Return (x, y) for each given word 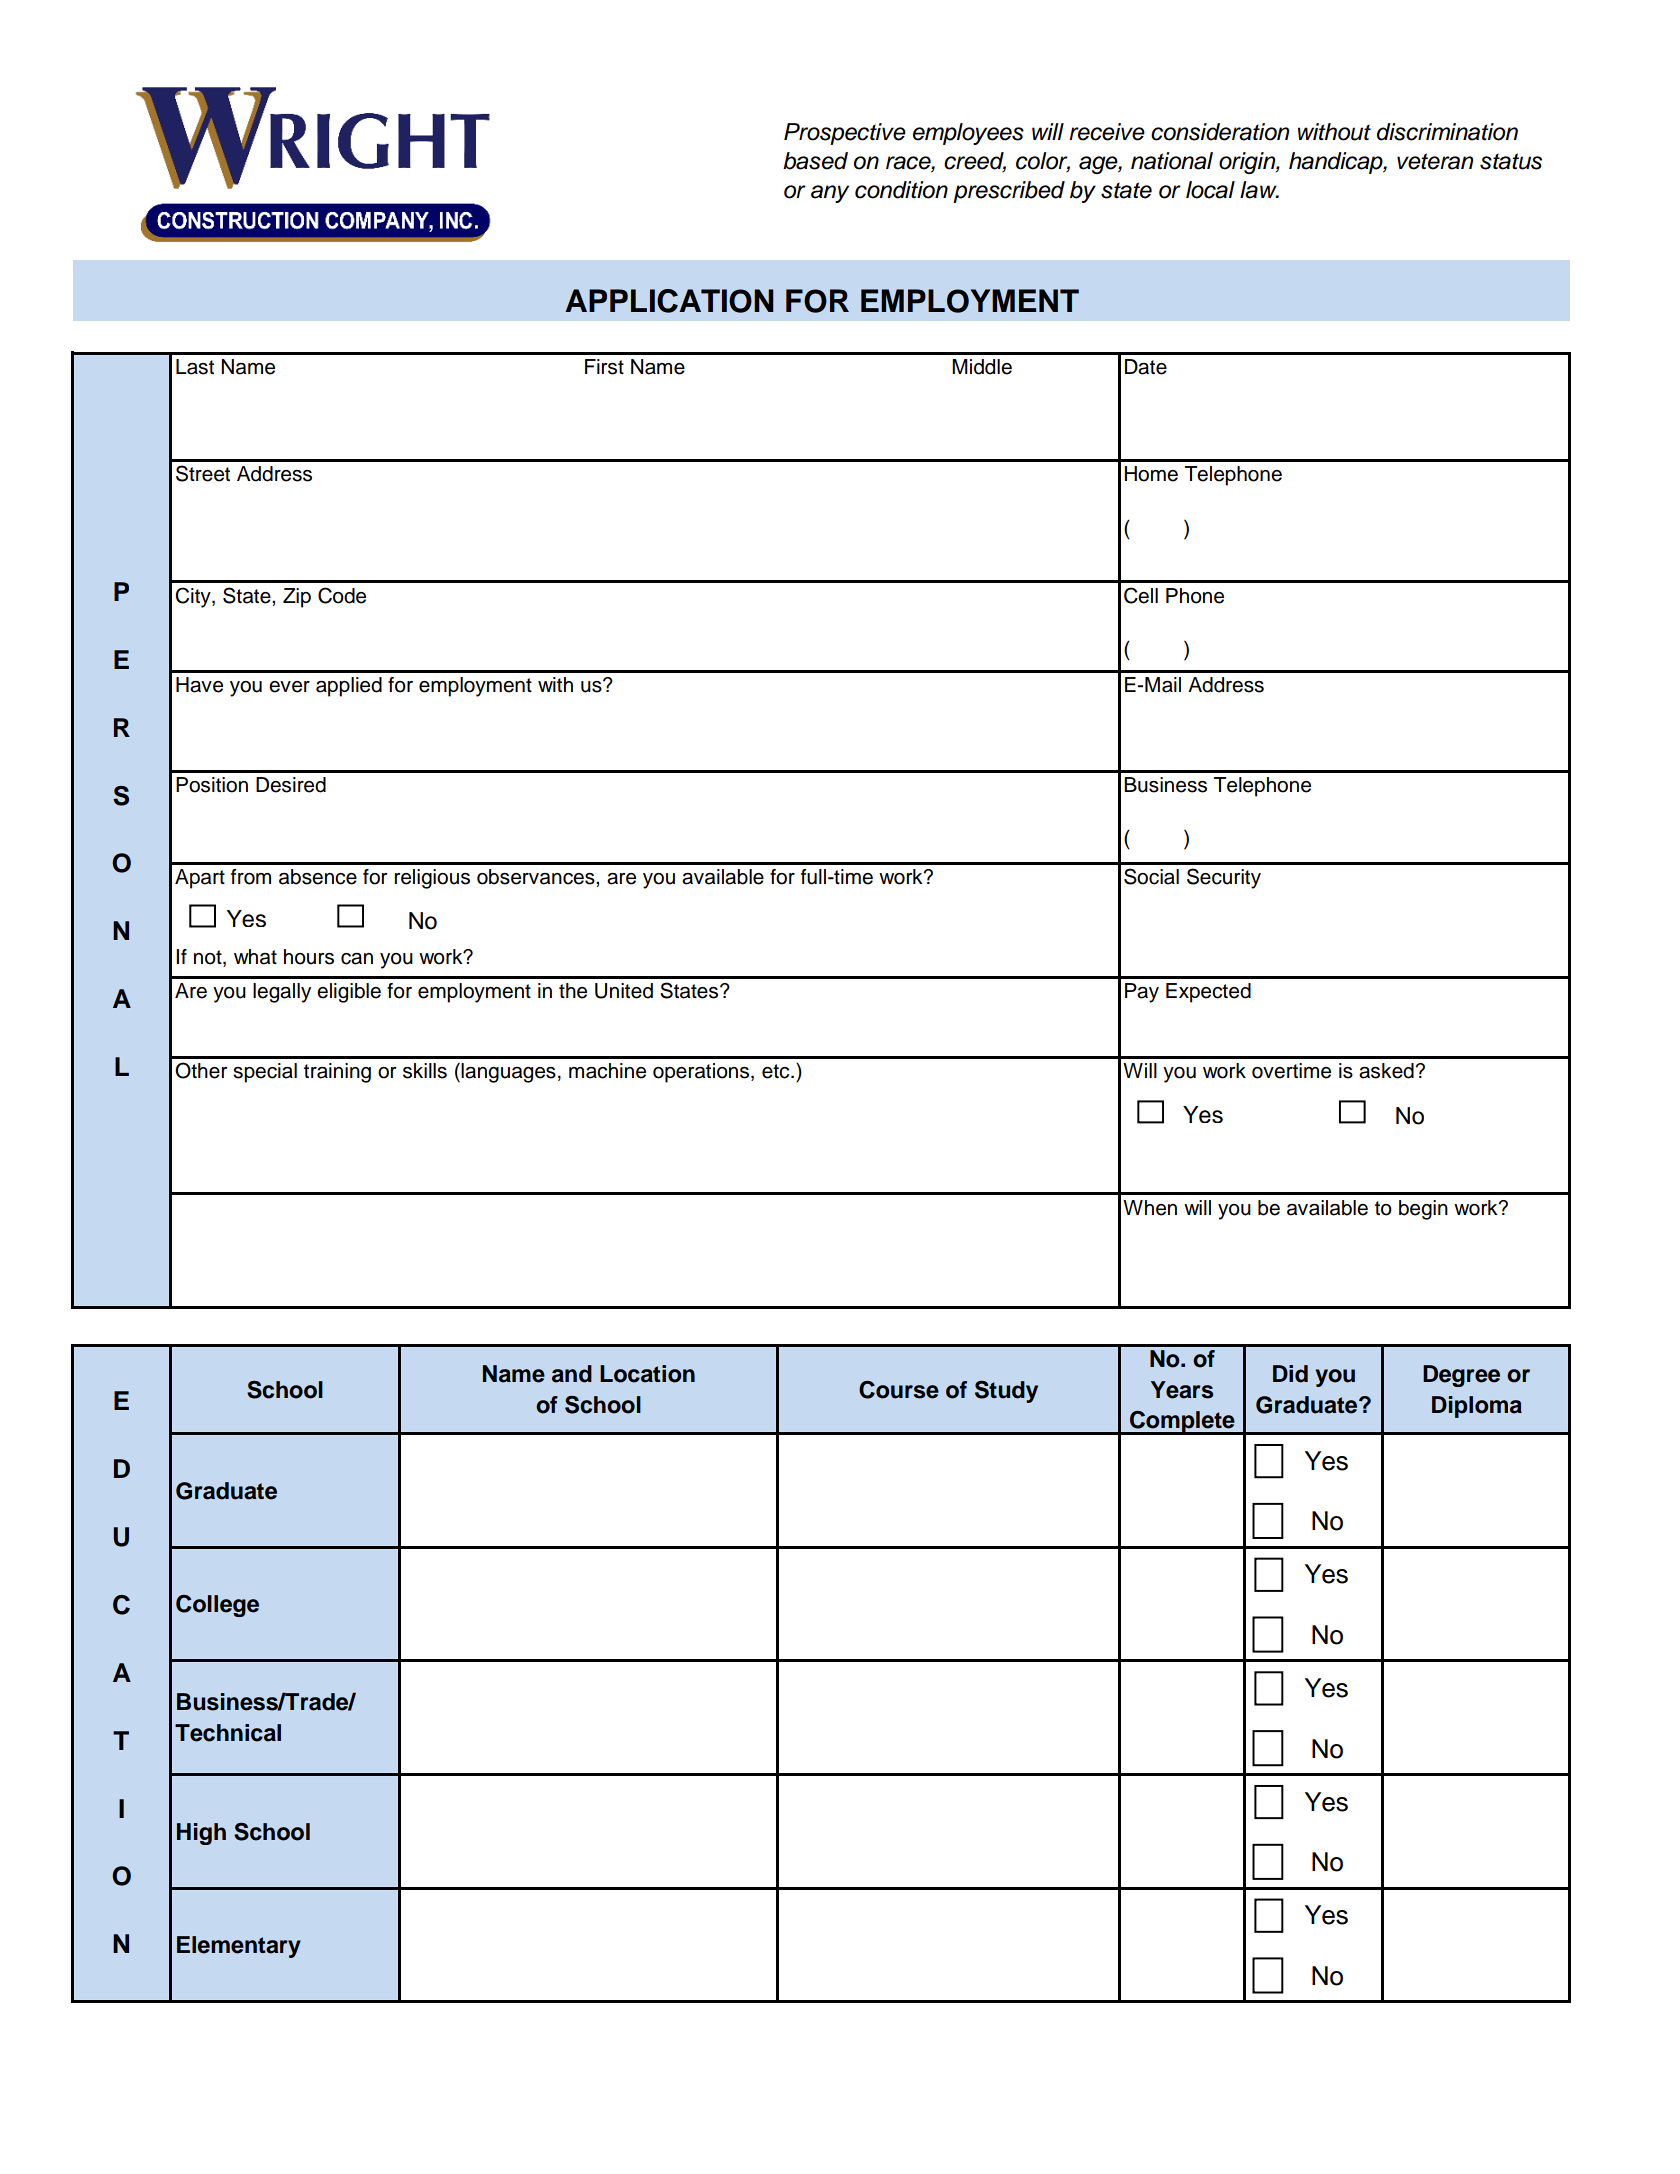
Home (1151, 474)
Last (195, 367)
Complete (1182, 1422)
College (217, 1606)
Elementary (239, 1947)
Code (342, 595)
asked (1387, 1071)
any (830, 194)
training (337, 1073)
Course (899, 1390)
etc (777, 1071)
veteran (1435, 161)
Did (1290, 1374)
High (201, 1834)
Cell (1141, 595)
